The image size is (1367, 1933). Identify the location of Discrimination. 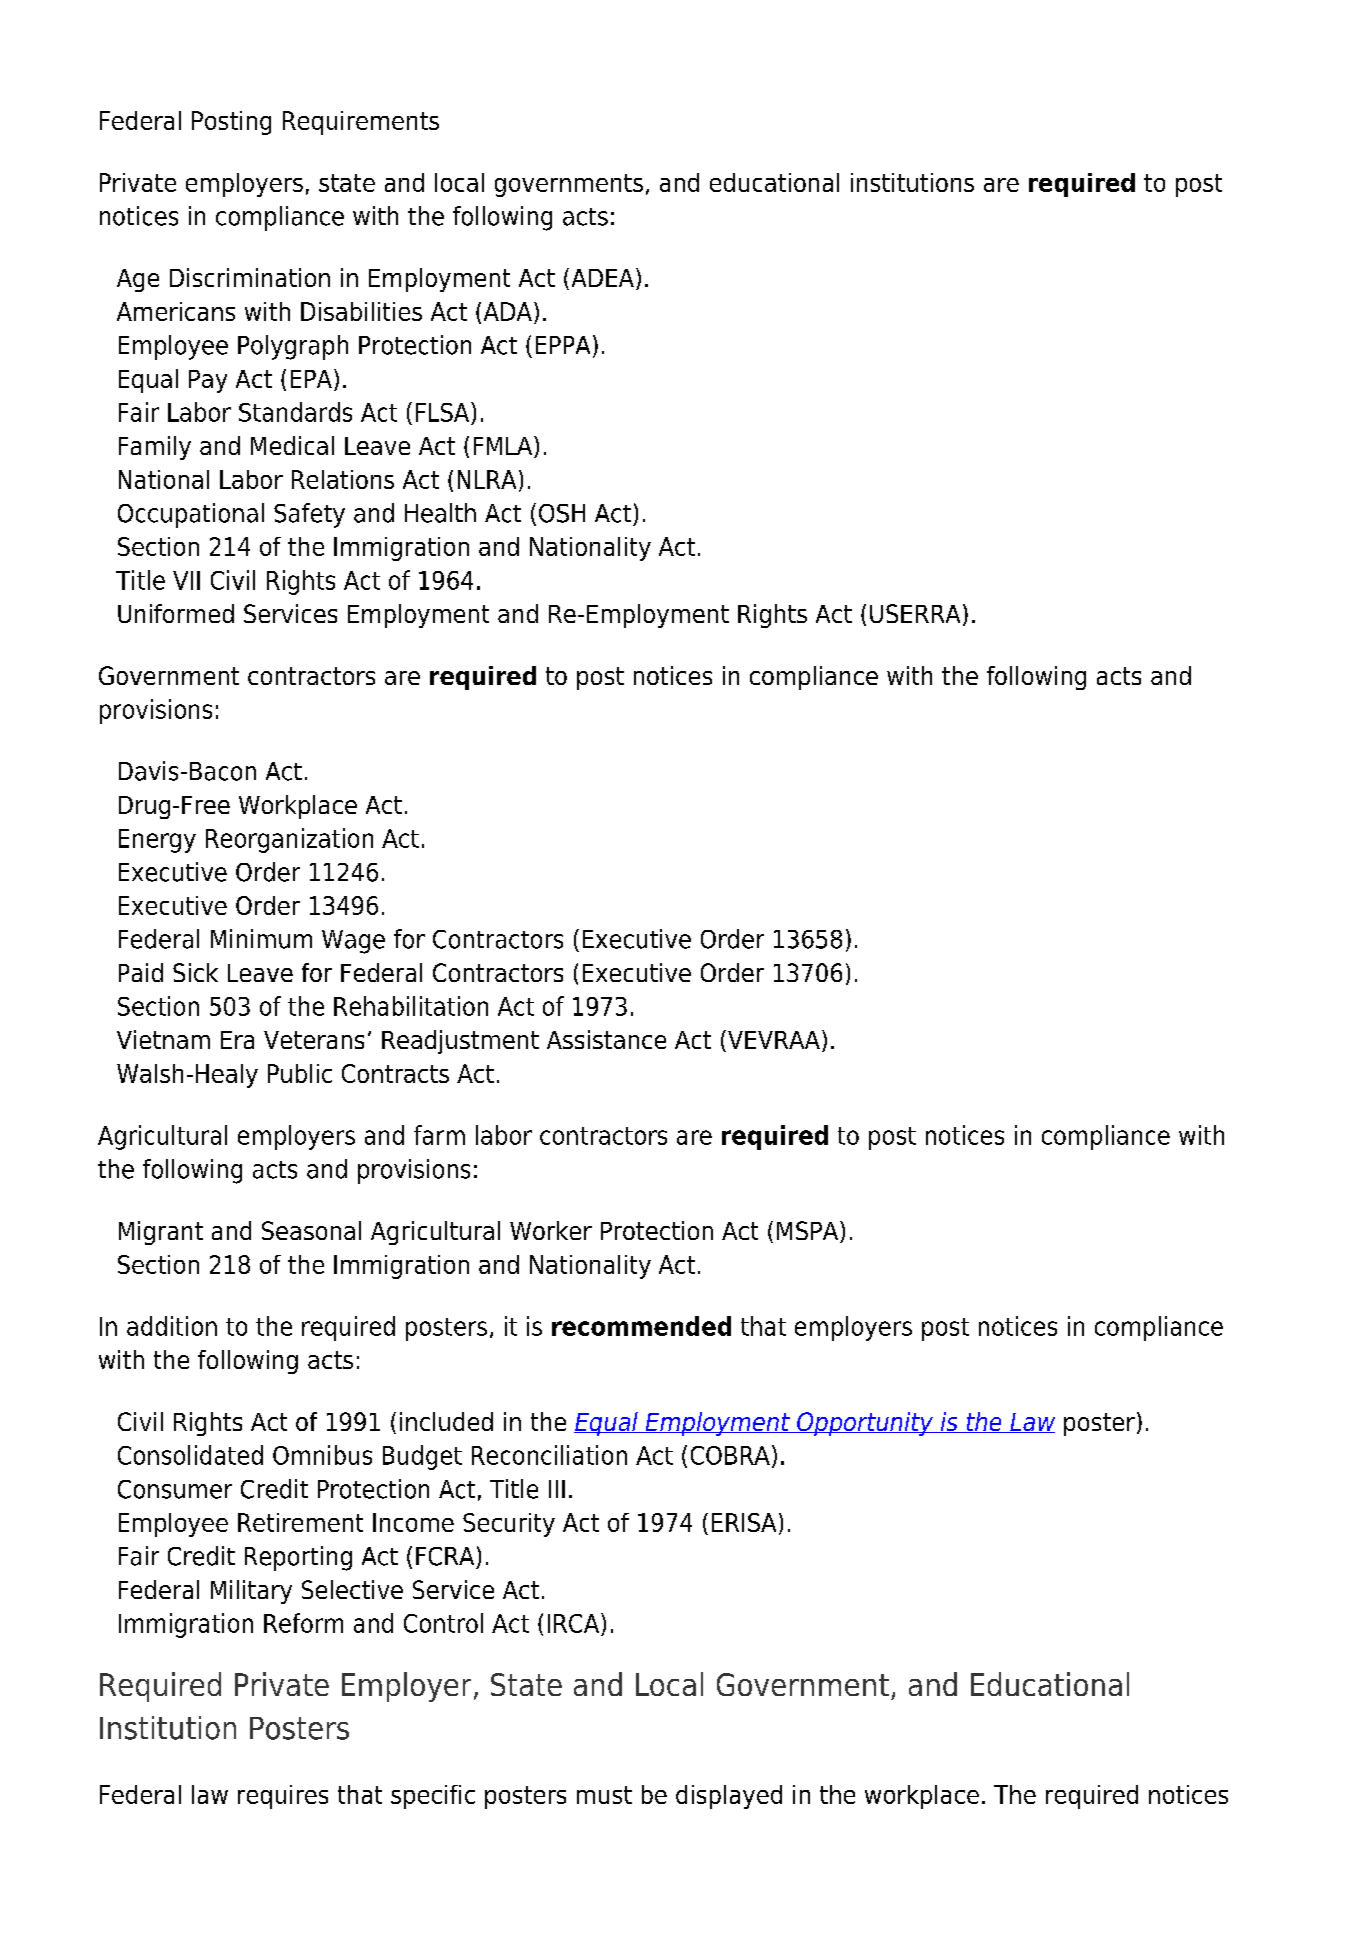
(250, 277).
